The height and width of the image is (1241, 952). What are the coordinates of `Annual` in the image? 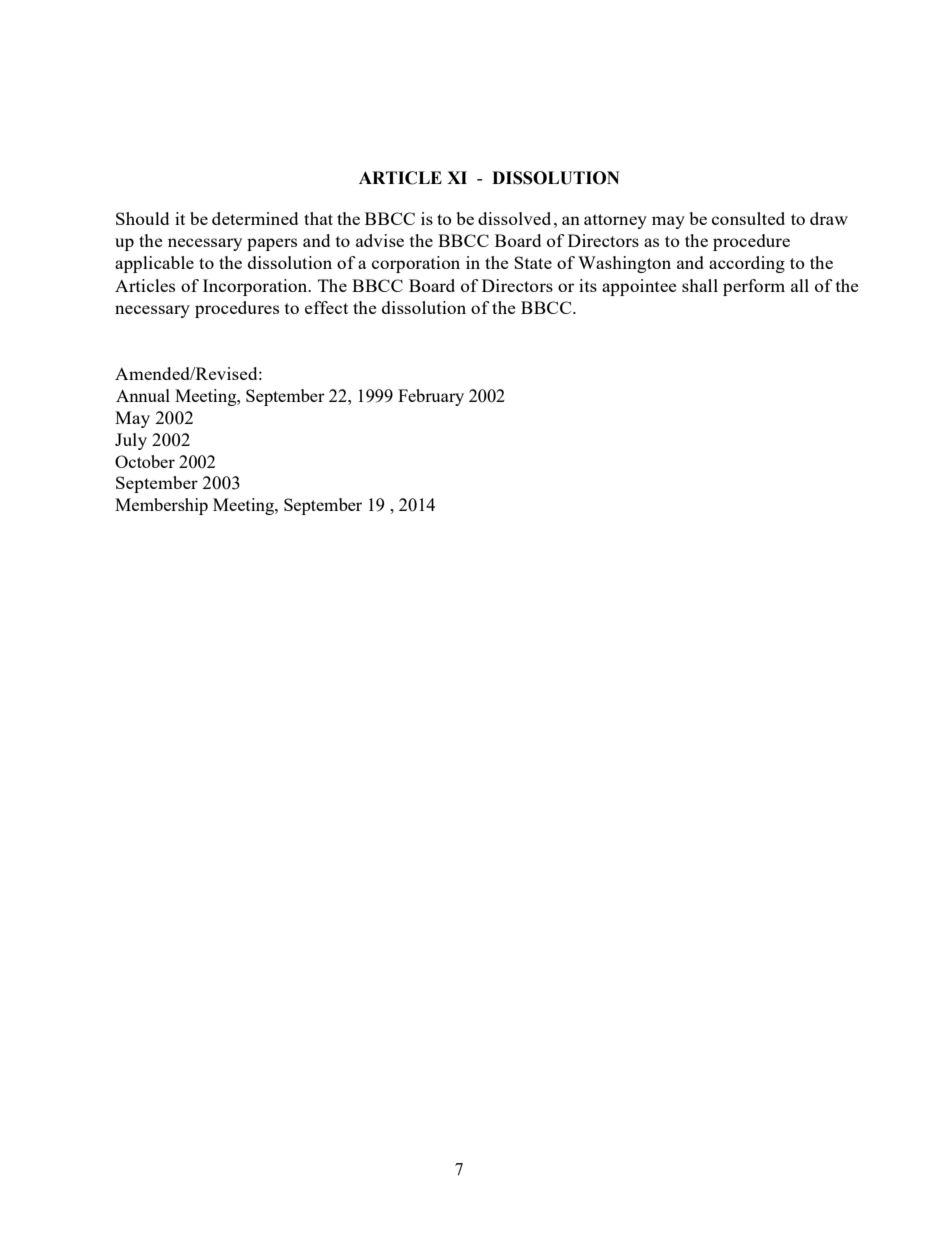 It's located at (143, 395).
